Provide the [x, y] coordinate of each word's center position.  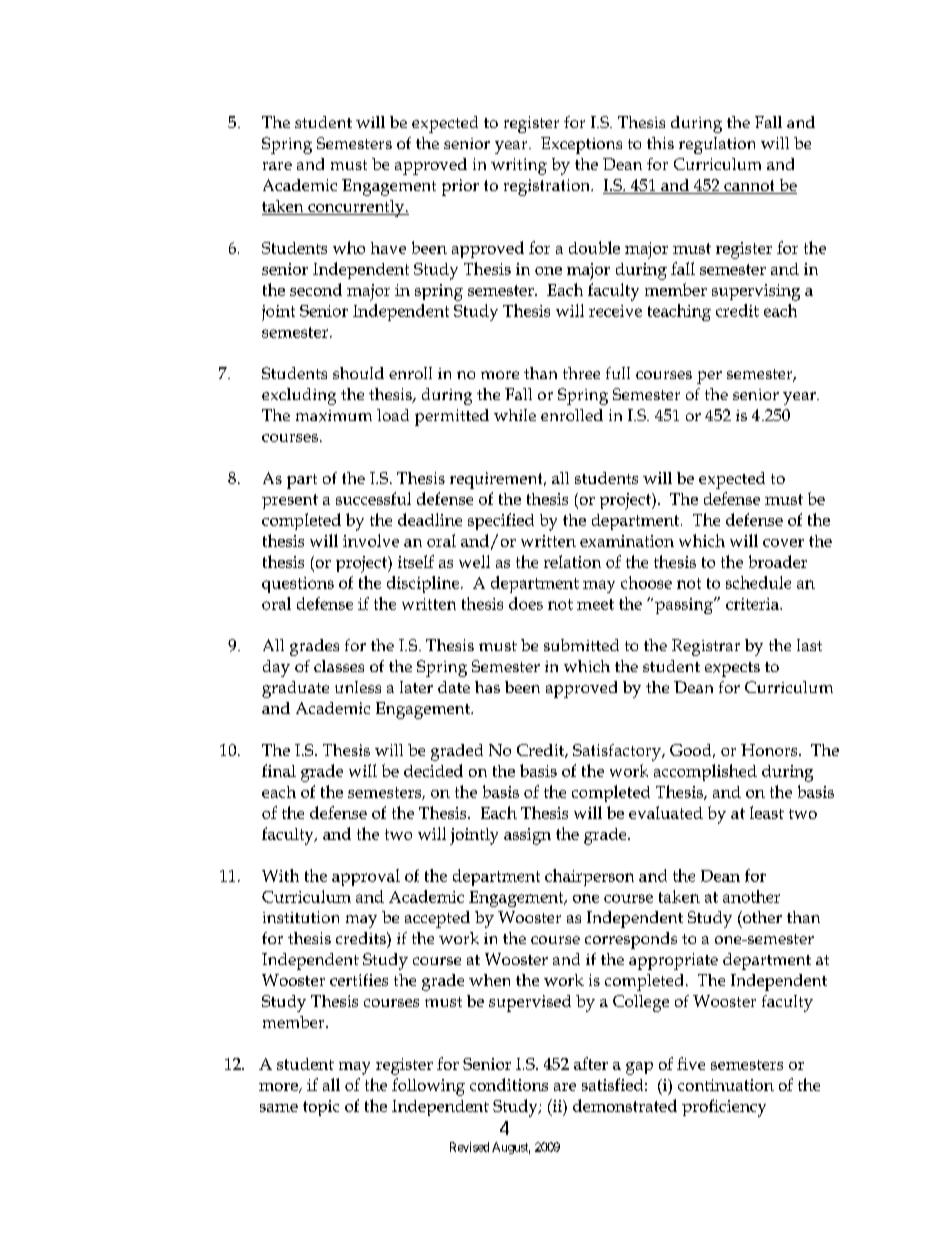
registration [548, 187]
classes [339, 666]
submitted [581, 645]
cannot [749, 187]
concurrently [356, 208]
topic [321, 1108]
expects [732, 669]
